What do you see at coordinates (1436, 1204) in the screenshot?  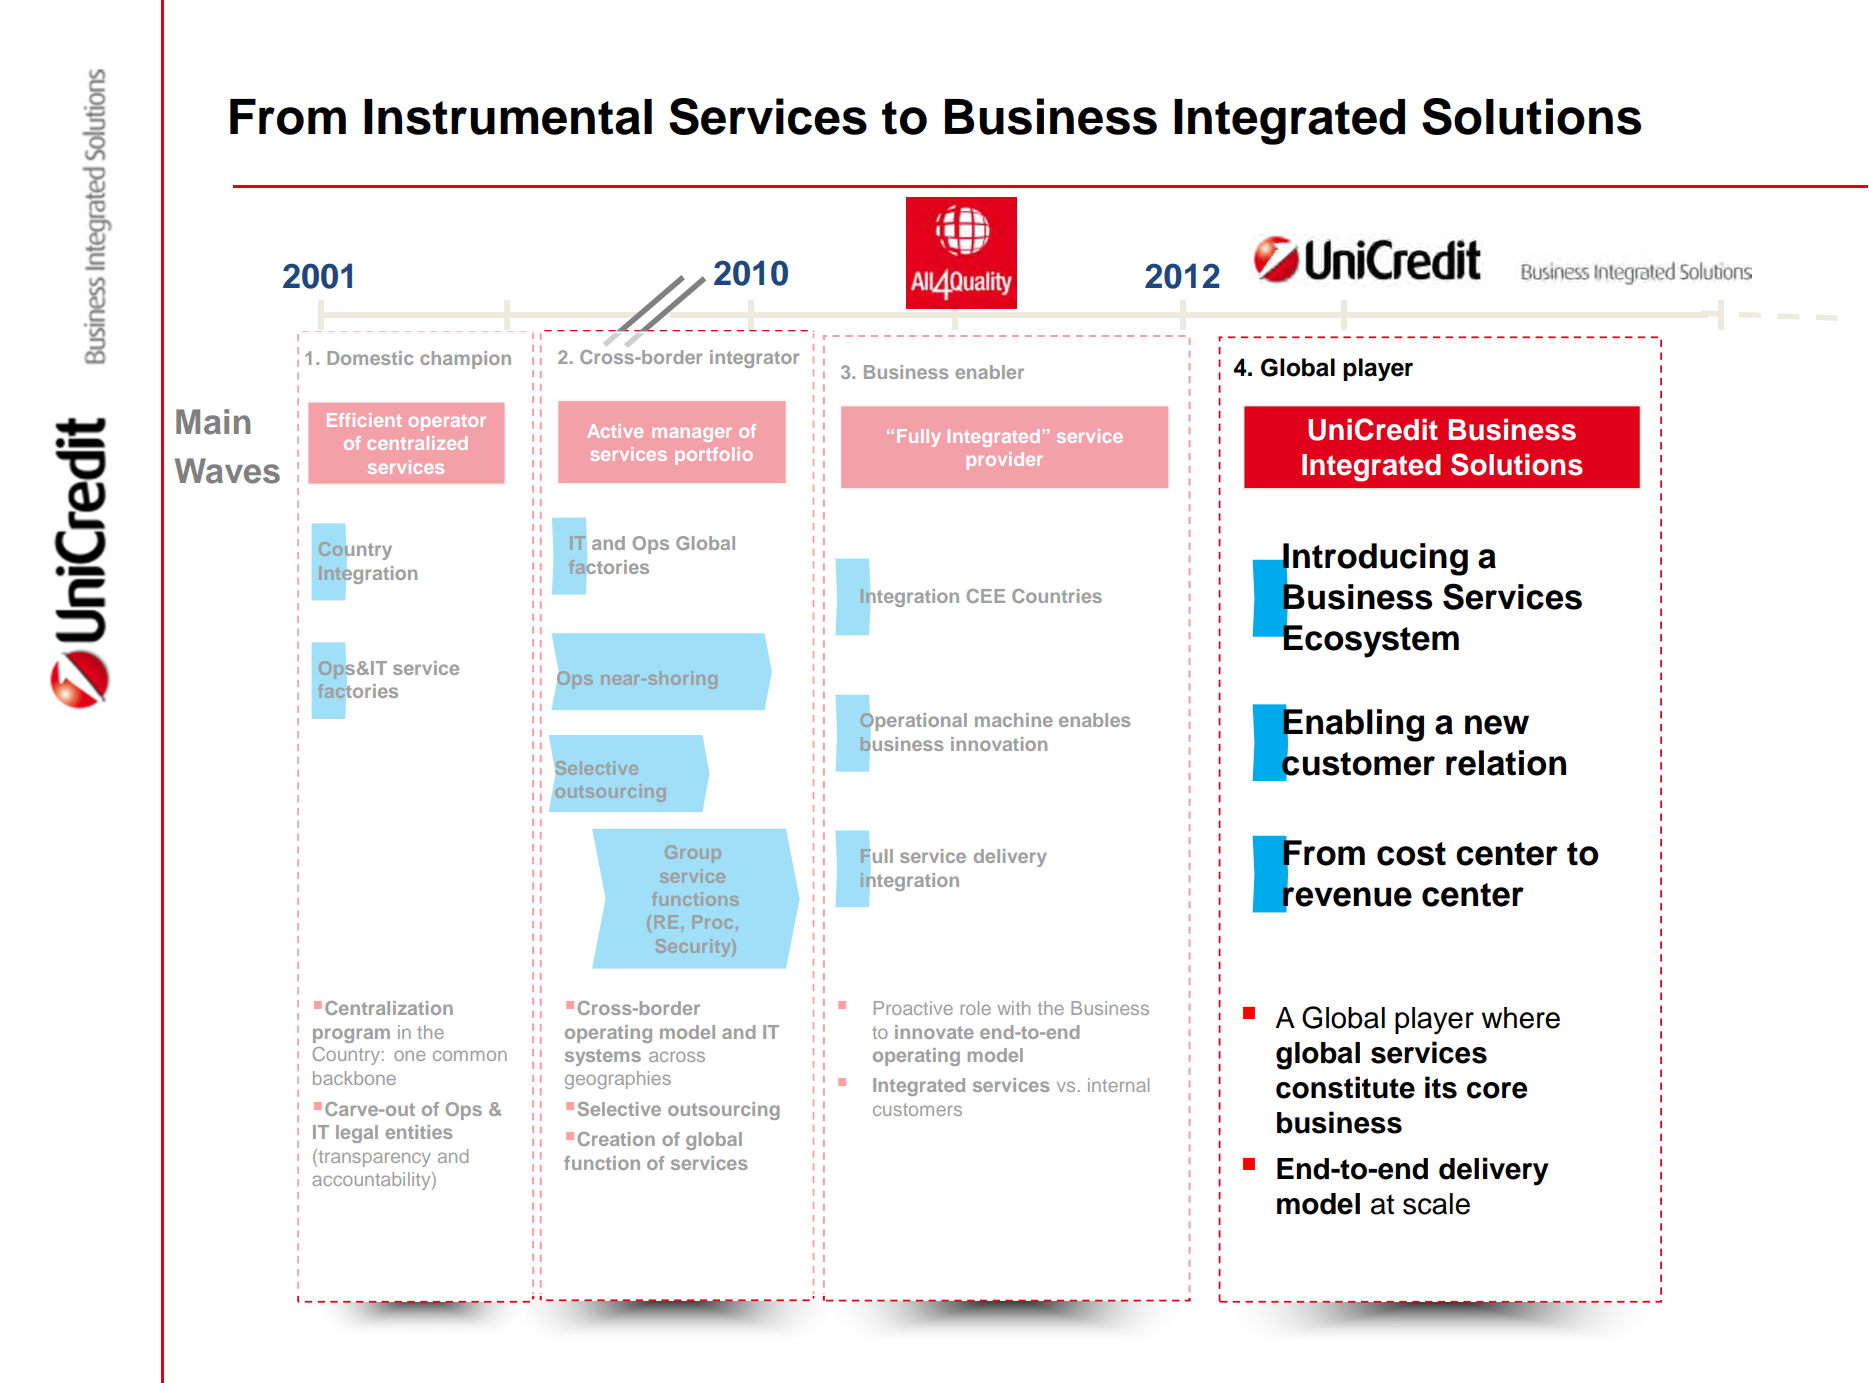 I see `scale` at bounding box center [1436, 1204].
